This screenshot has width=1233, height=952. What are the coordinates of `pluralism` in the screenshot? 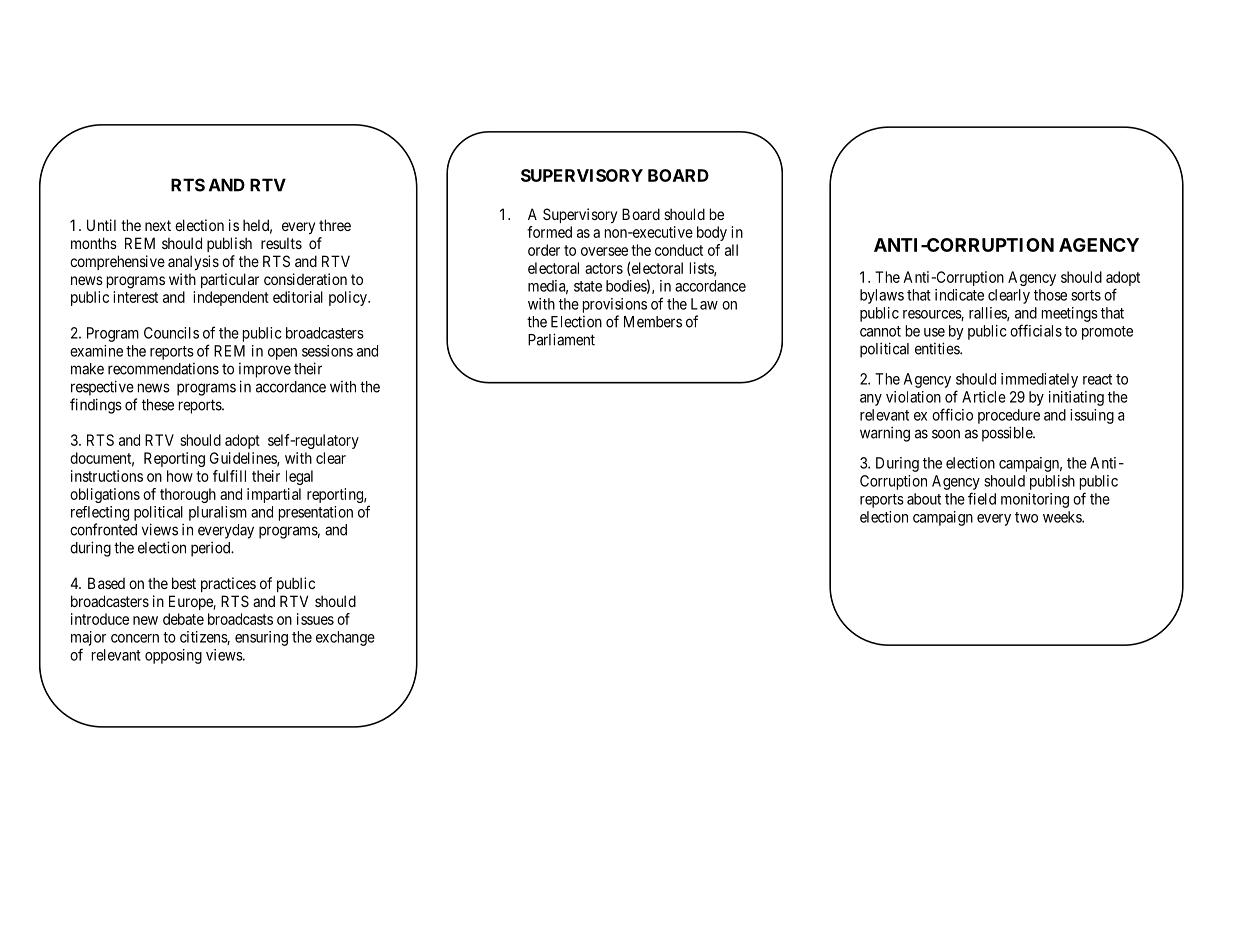 It's located at (218, 513).
